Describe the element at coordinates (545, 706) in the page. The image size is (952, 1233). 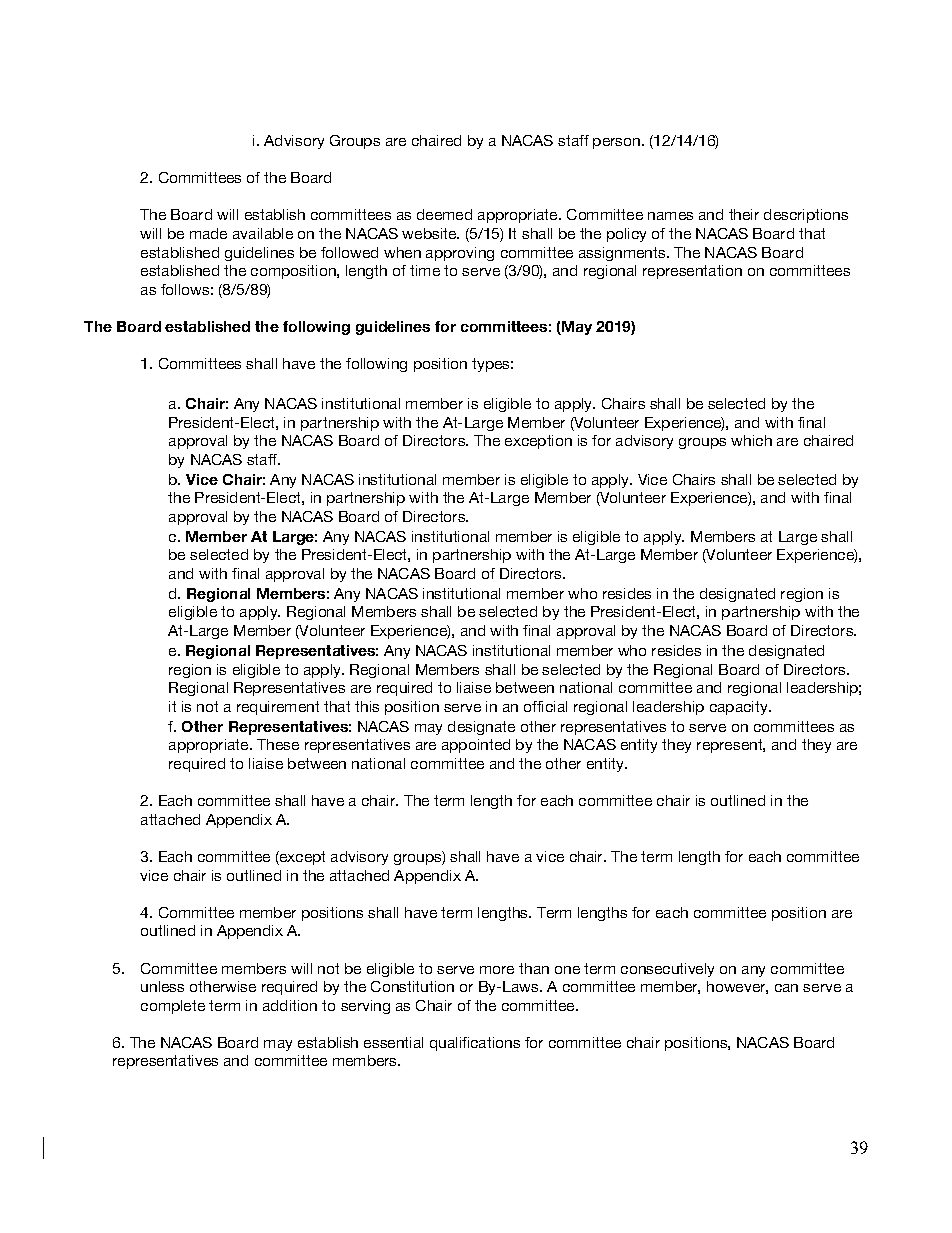
I see `official` at that location.
